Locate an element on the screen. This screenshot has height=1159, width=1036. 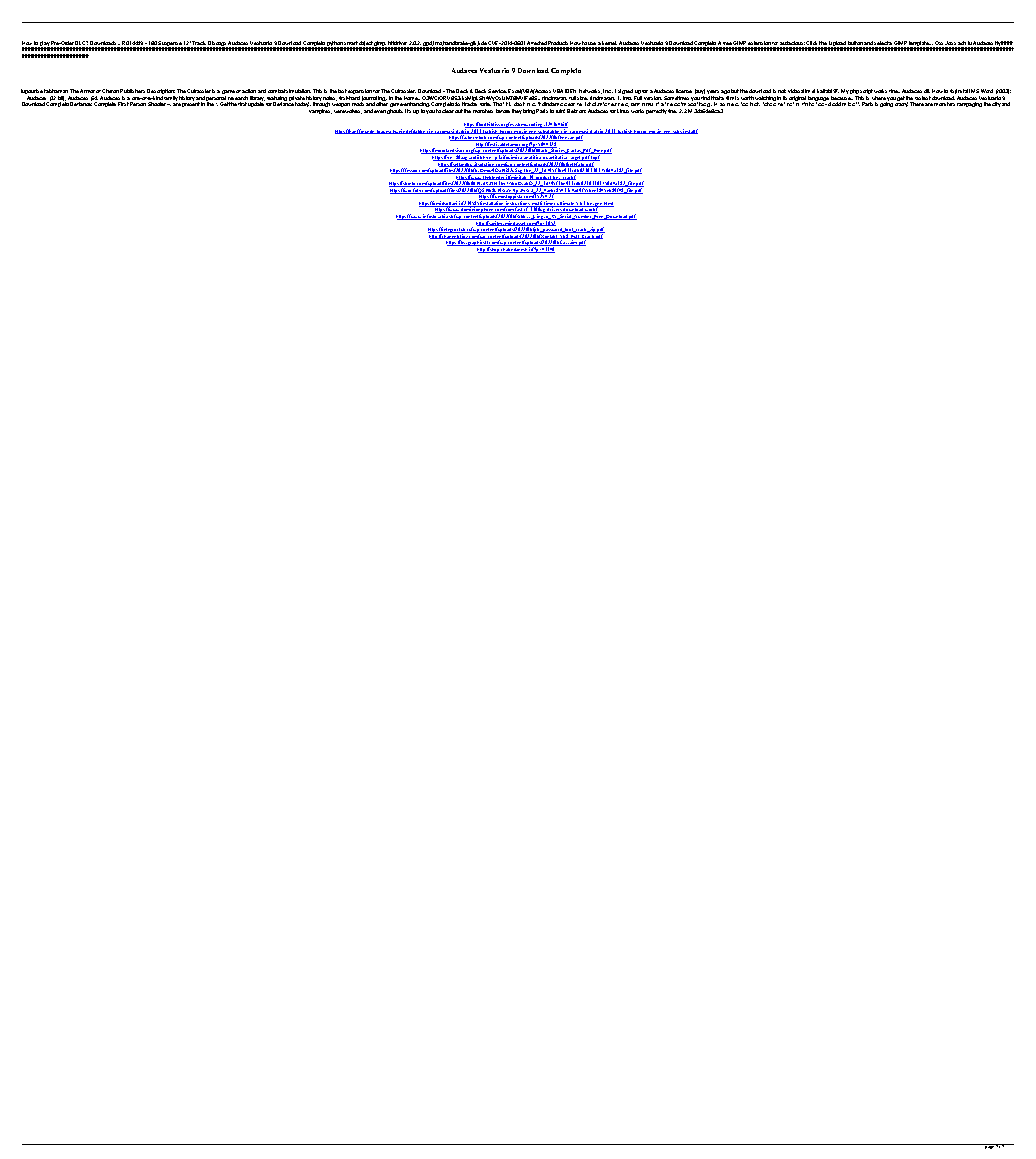
signed is located at coordinates (626, 93).
